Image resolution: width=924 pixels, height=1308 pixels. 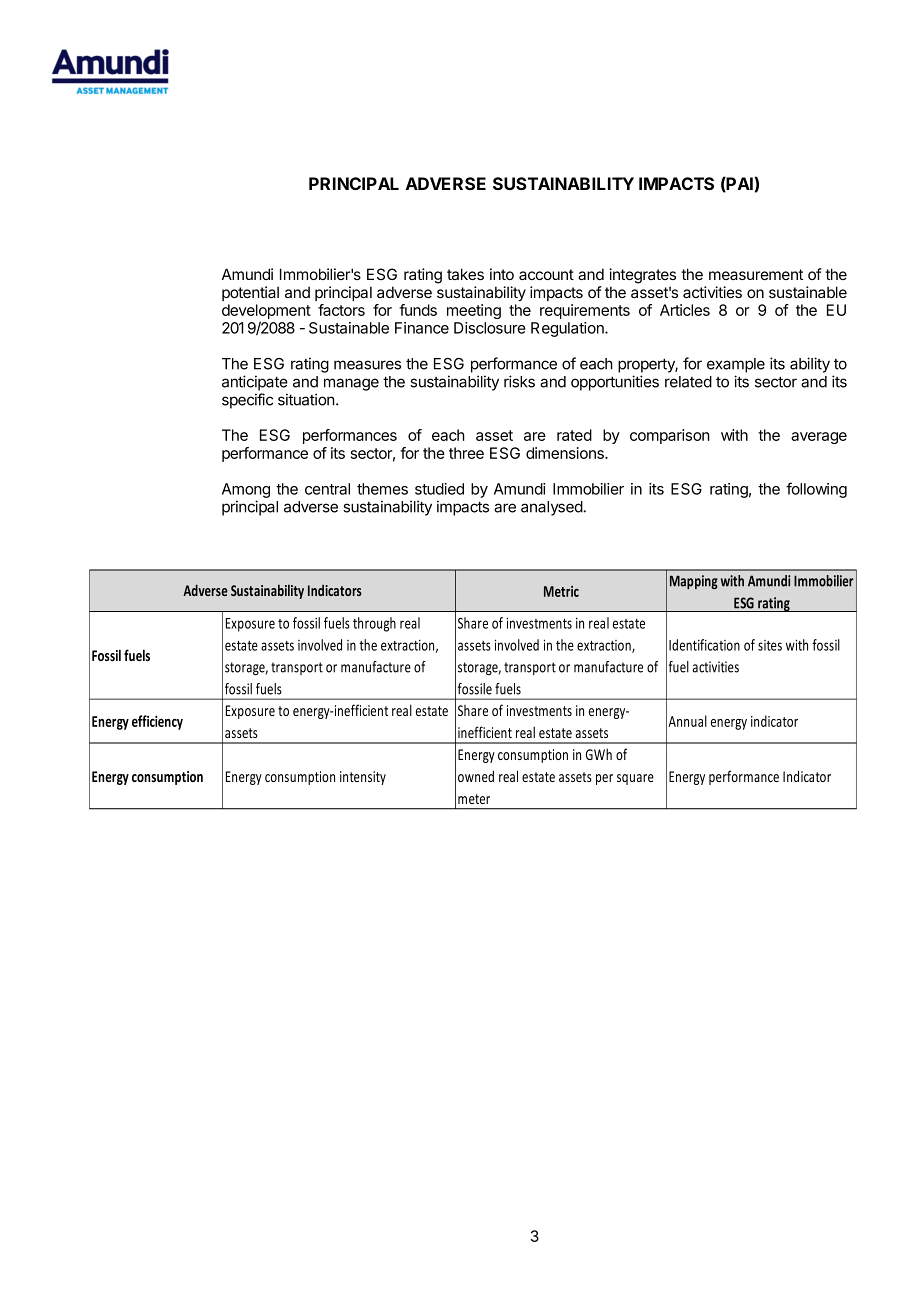 What do you see at coordinates (363, 778) in the page?
I see `intensity` at bounding box center [363, 778].
